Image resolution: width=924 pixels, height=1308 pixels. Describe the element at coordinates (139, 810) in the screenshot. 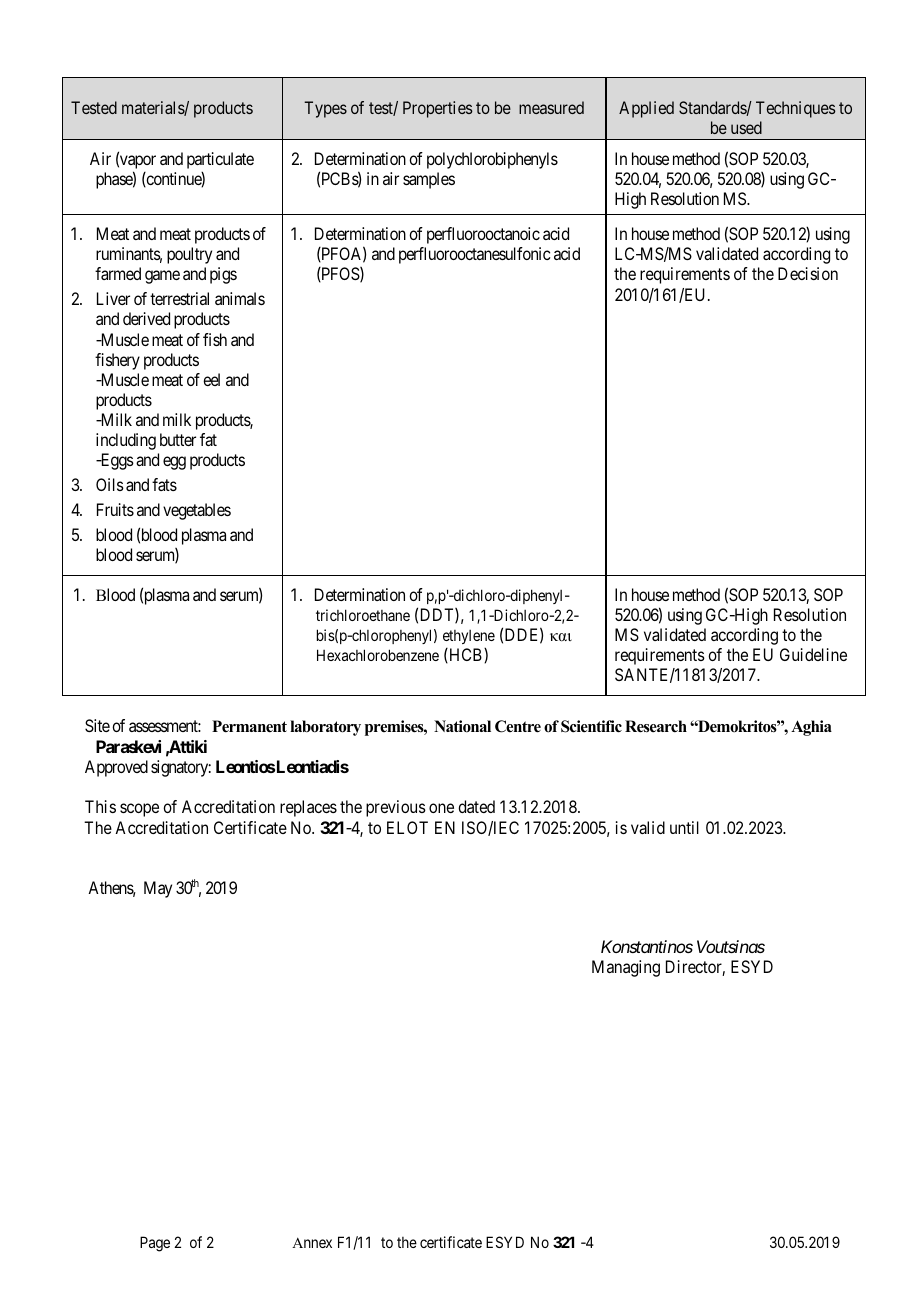

I see `scope` at that location.
